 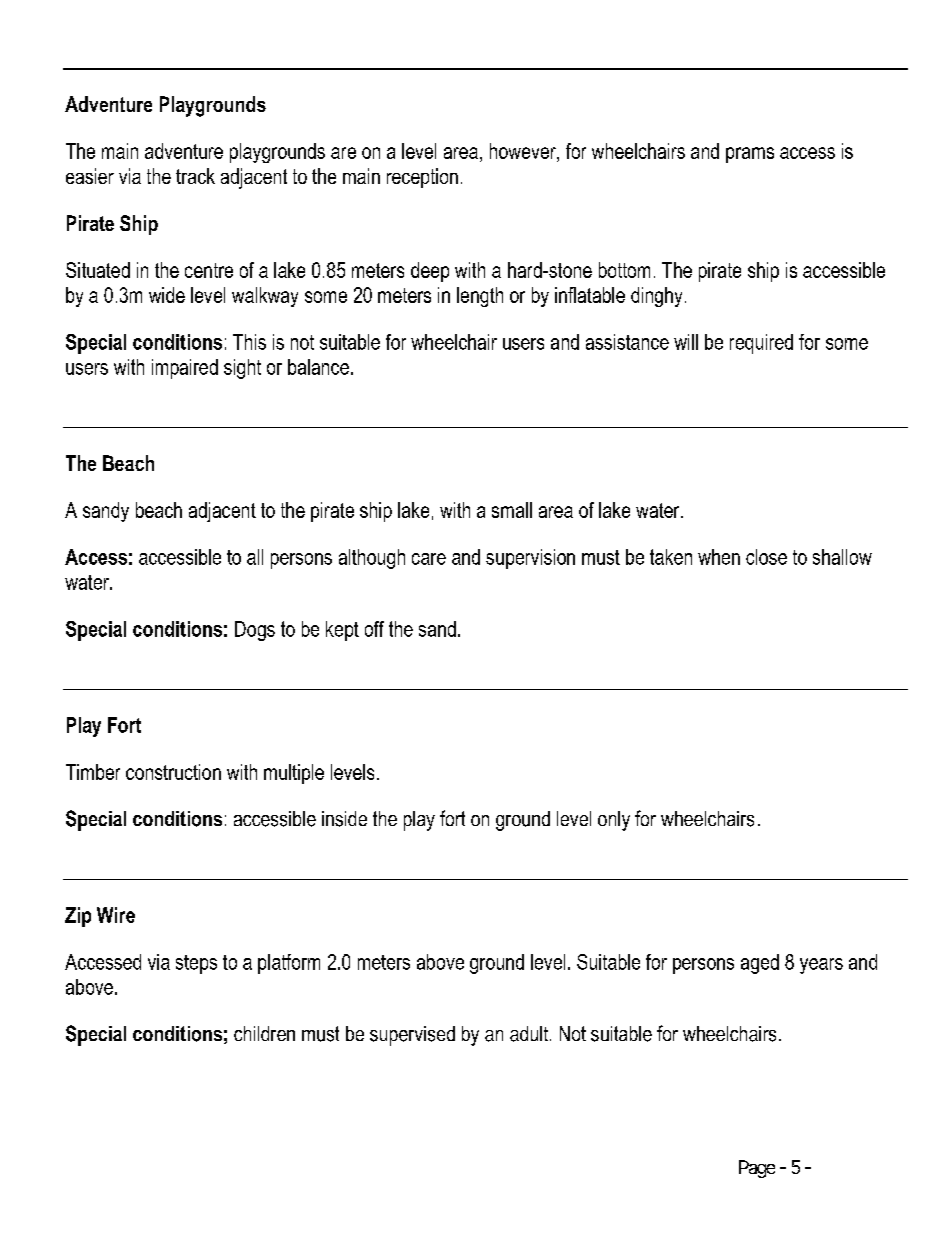 What do you see at coordinates (264, 1033) in the screenshot?
I see `children` at bounding box center [264, 1033].
